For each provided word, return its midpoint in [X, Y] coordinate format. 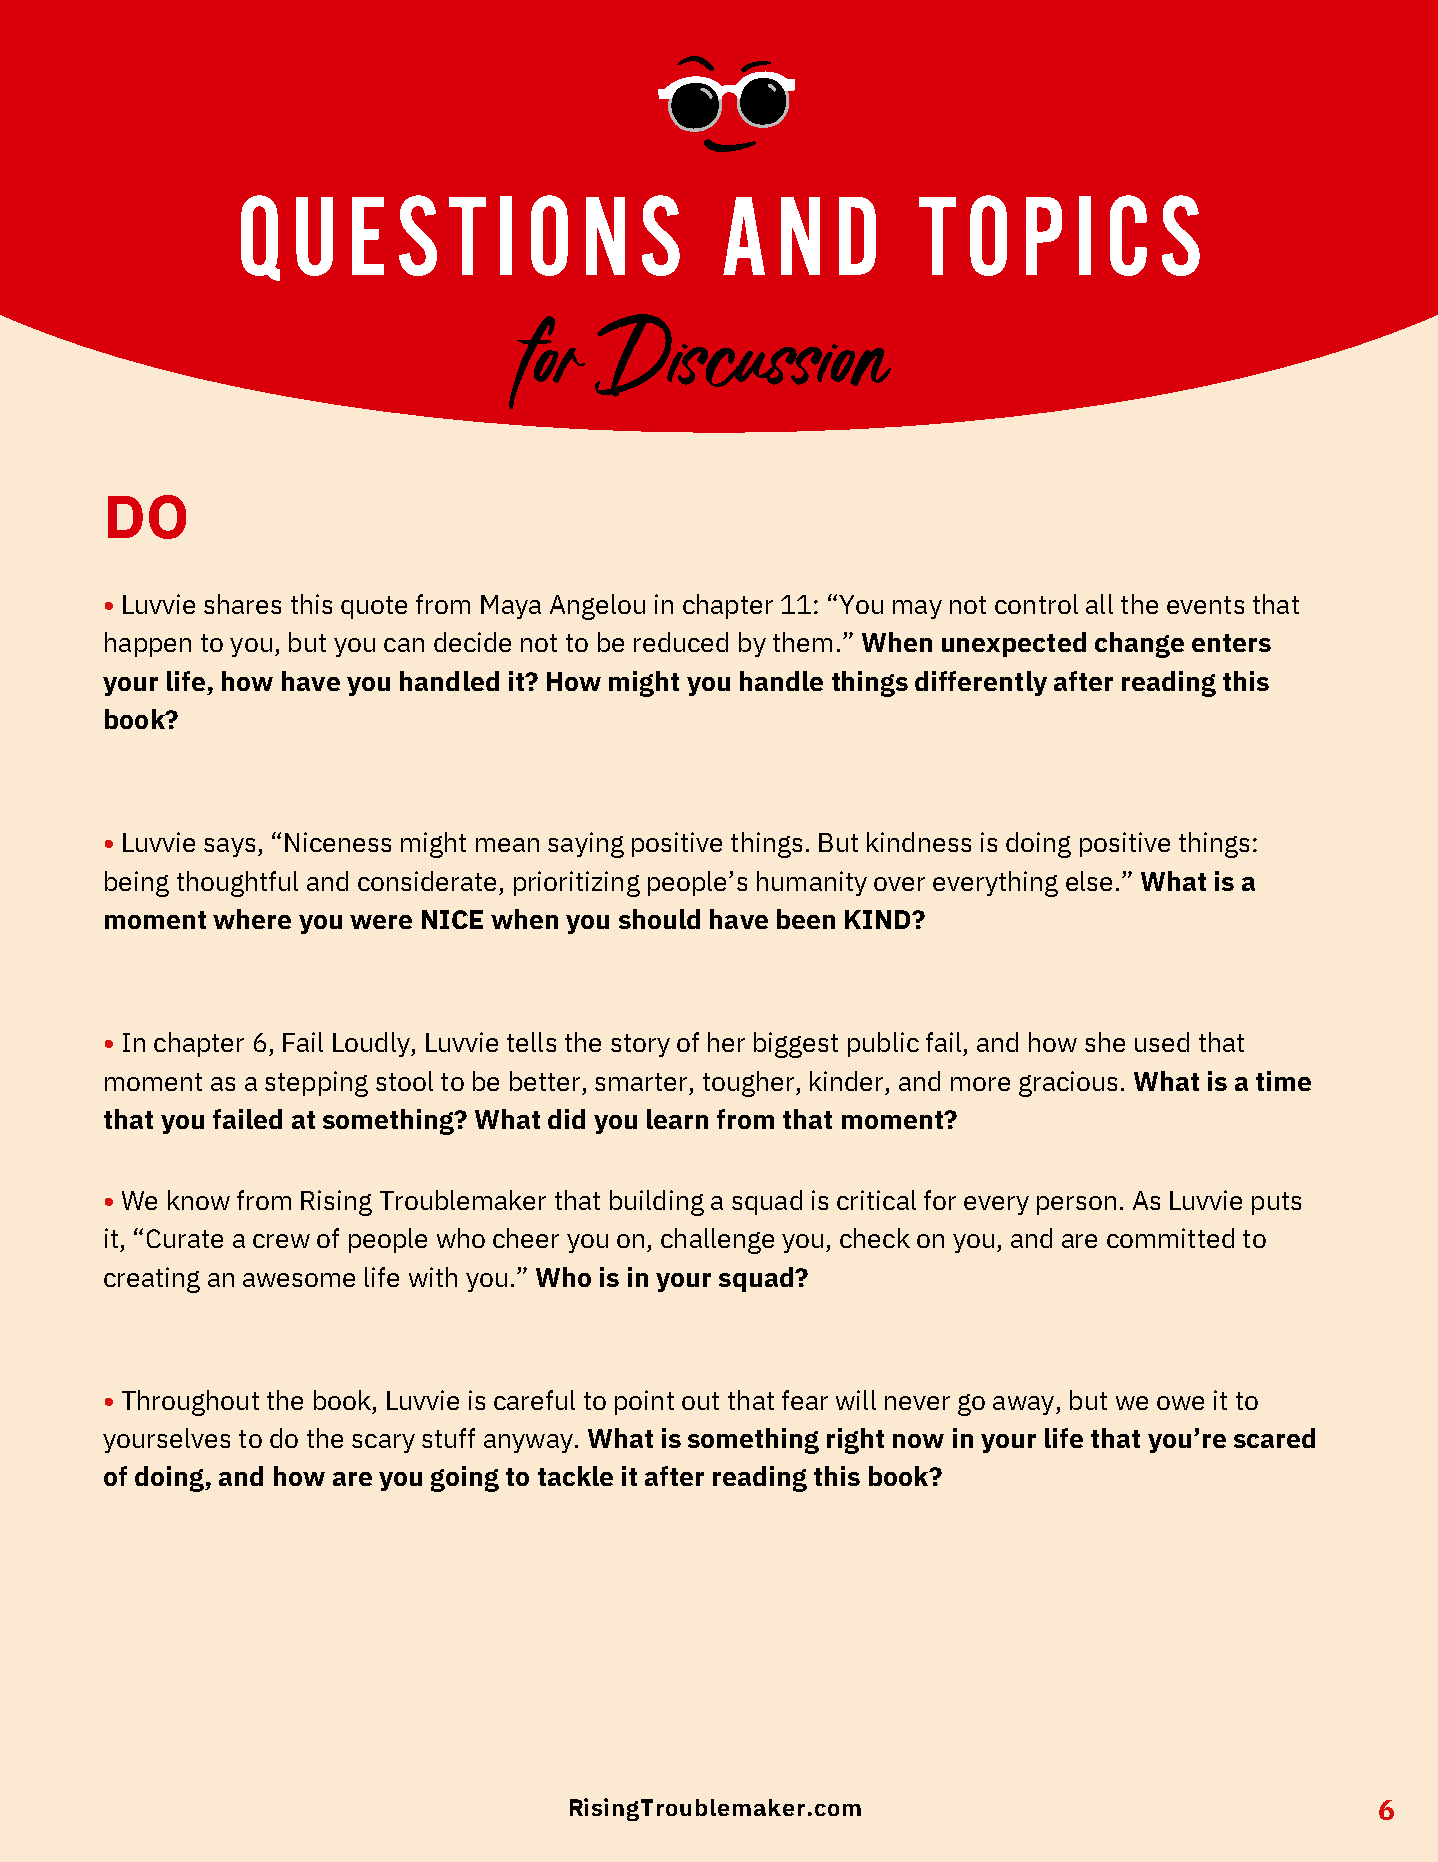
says [229, 847]
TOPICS [1059, 235]
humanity [812, 883]
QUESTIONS [460, 238]
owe [1180, 1403]
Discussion [743, 355]
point [644, 1402]
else [1089, 881]
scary [383, 1443]
